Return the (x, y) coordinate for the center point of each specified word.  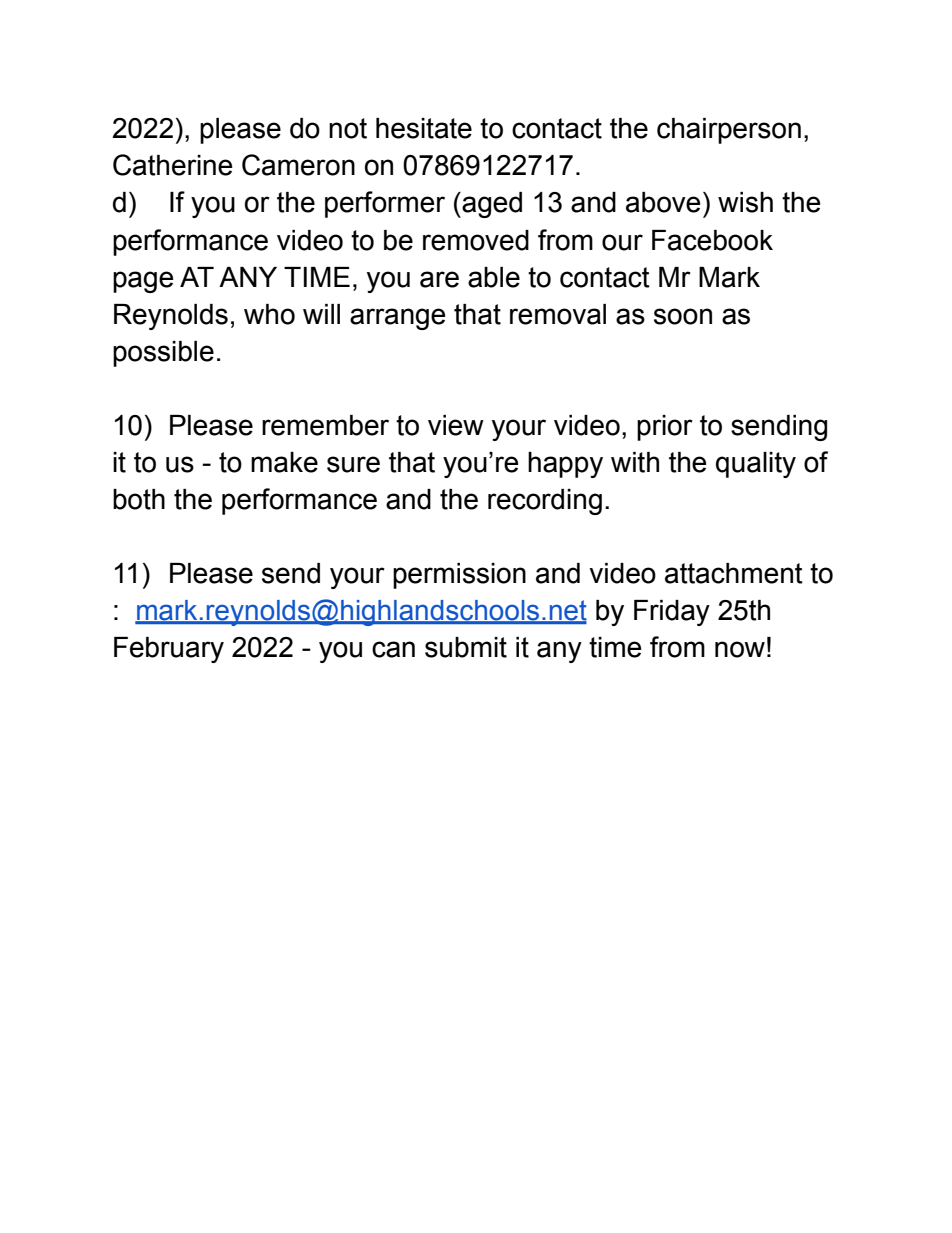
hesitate (424, 128)
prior (665, 428)
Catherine (172, 165)
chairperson (729, 131)
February (169, 650)
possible (163, 354)
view (456, 425)
